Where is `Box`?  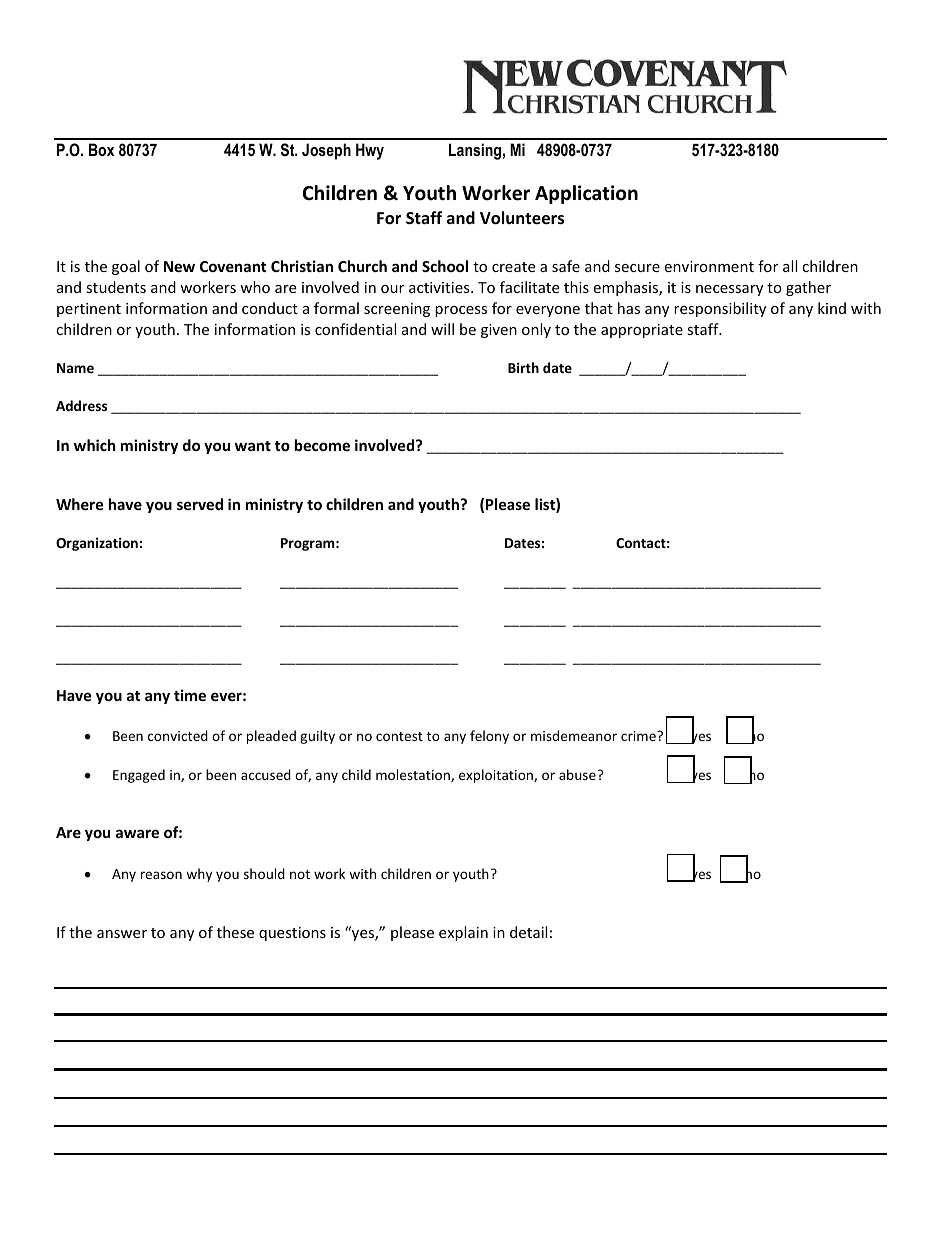
Box is located at coordinates (101, 149).
